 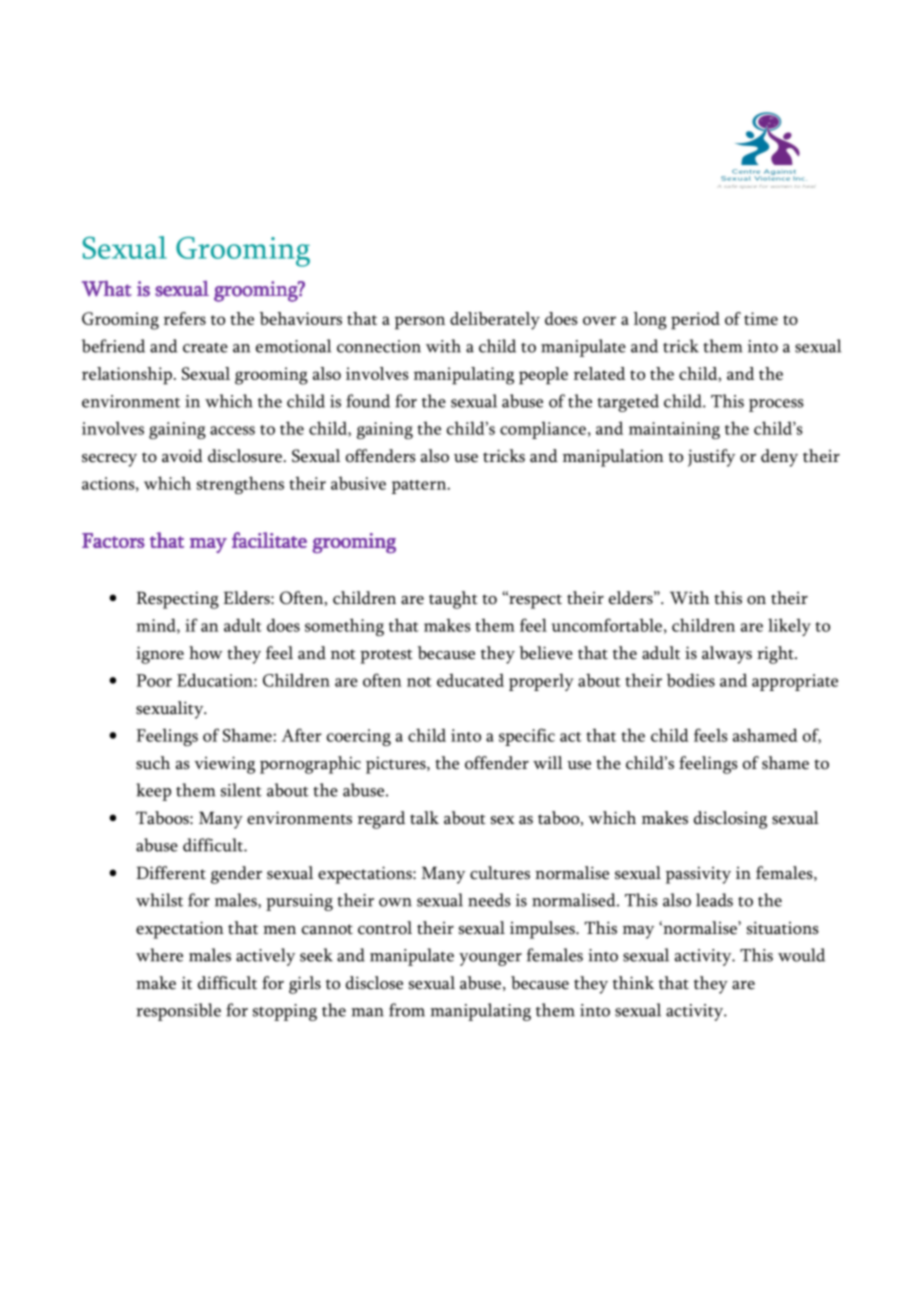 What do you see at coordinates (695, 321) in the page?
I see `period` at bounding box center [695, 321].
